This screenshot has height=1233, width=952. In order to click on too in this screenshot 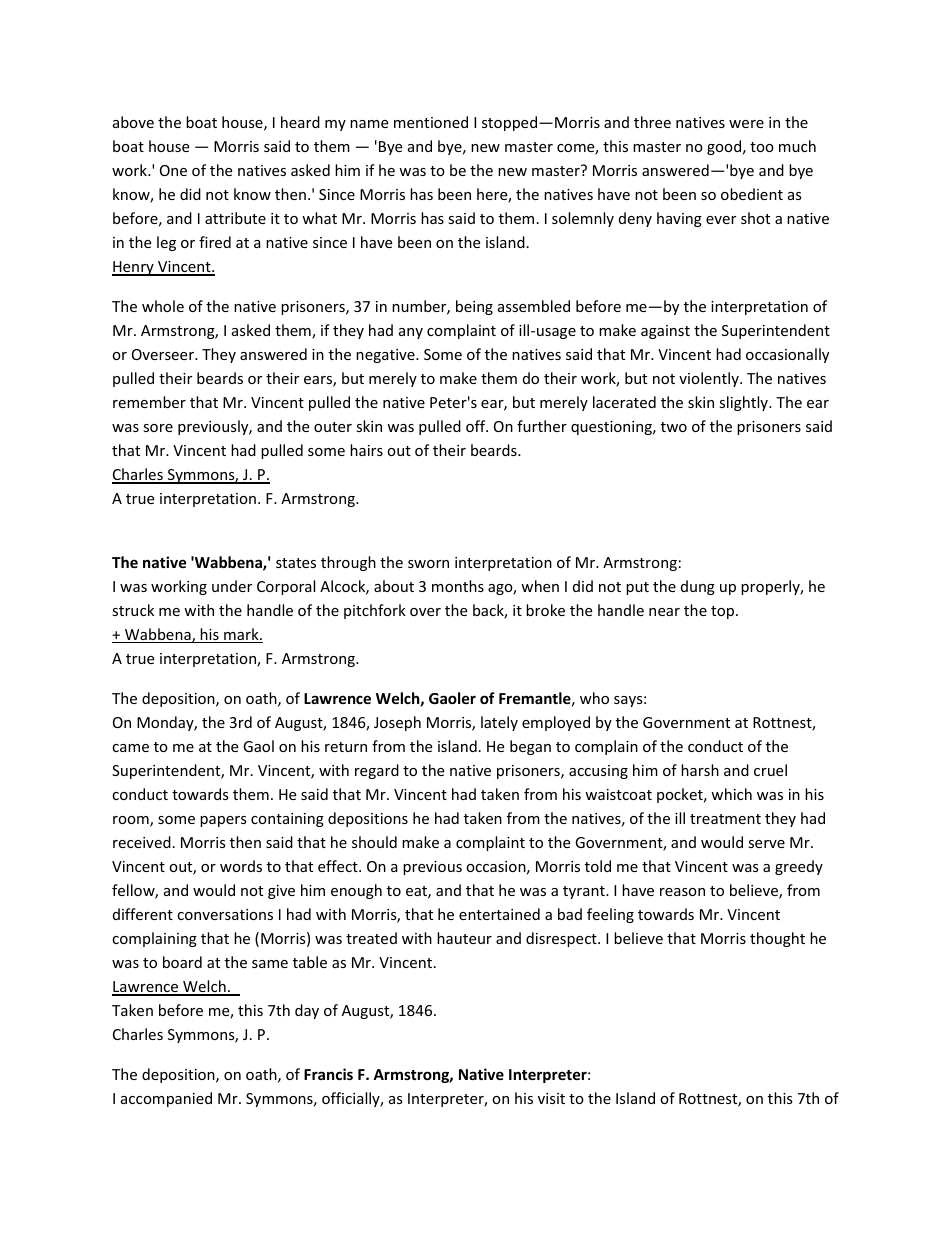, I will do `click(762, 147)`.
